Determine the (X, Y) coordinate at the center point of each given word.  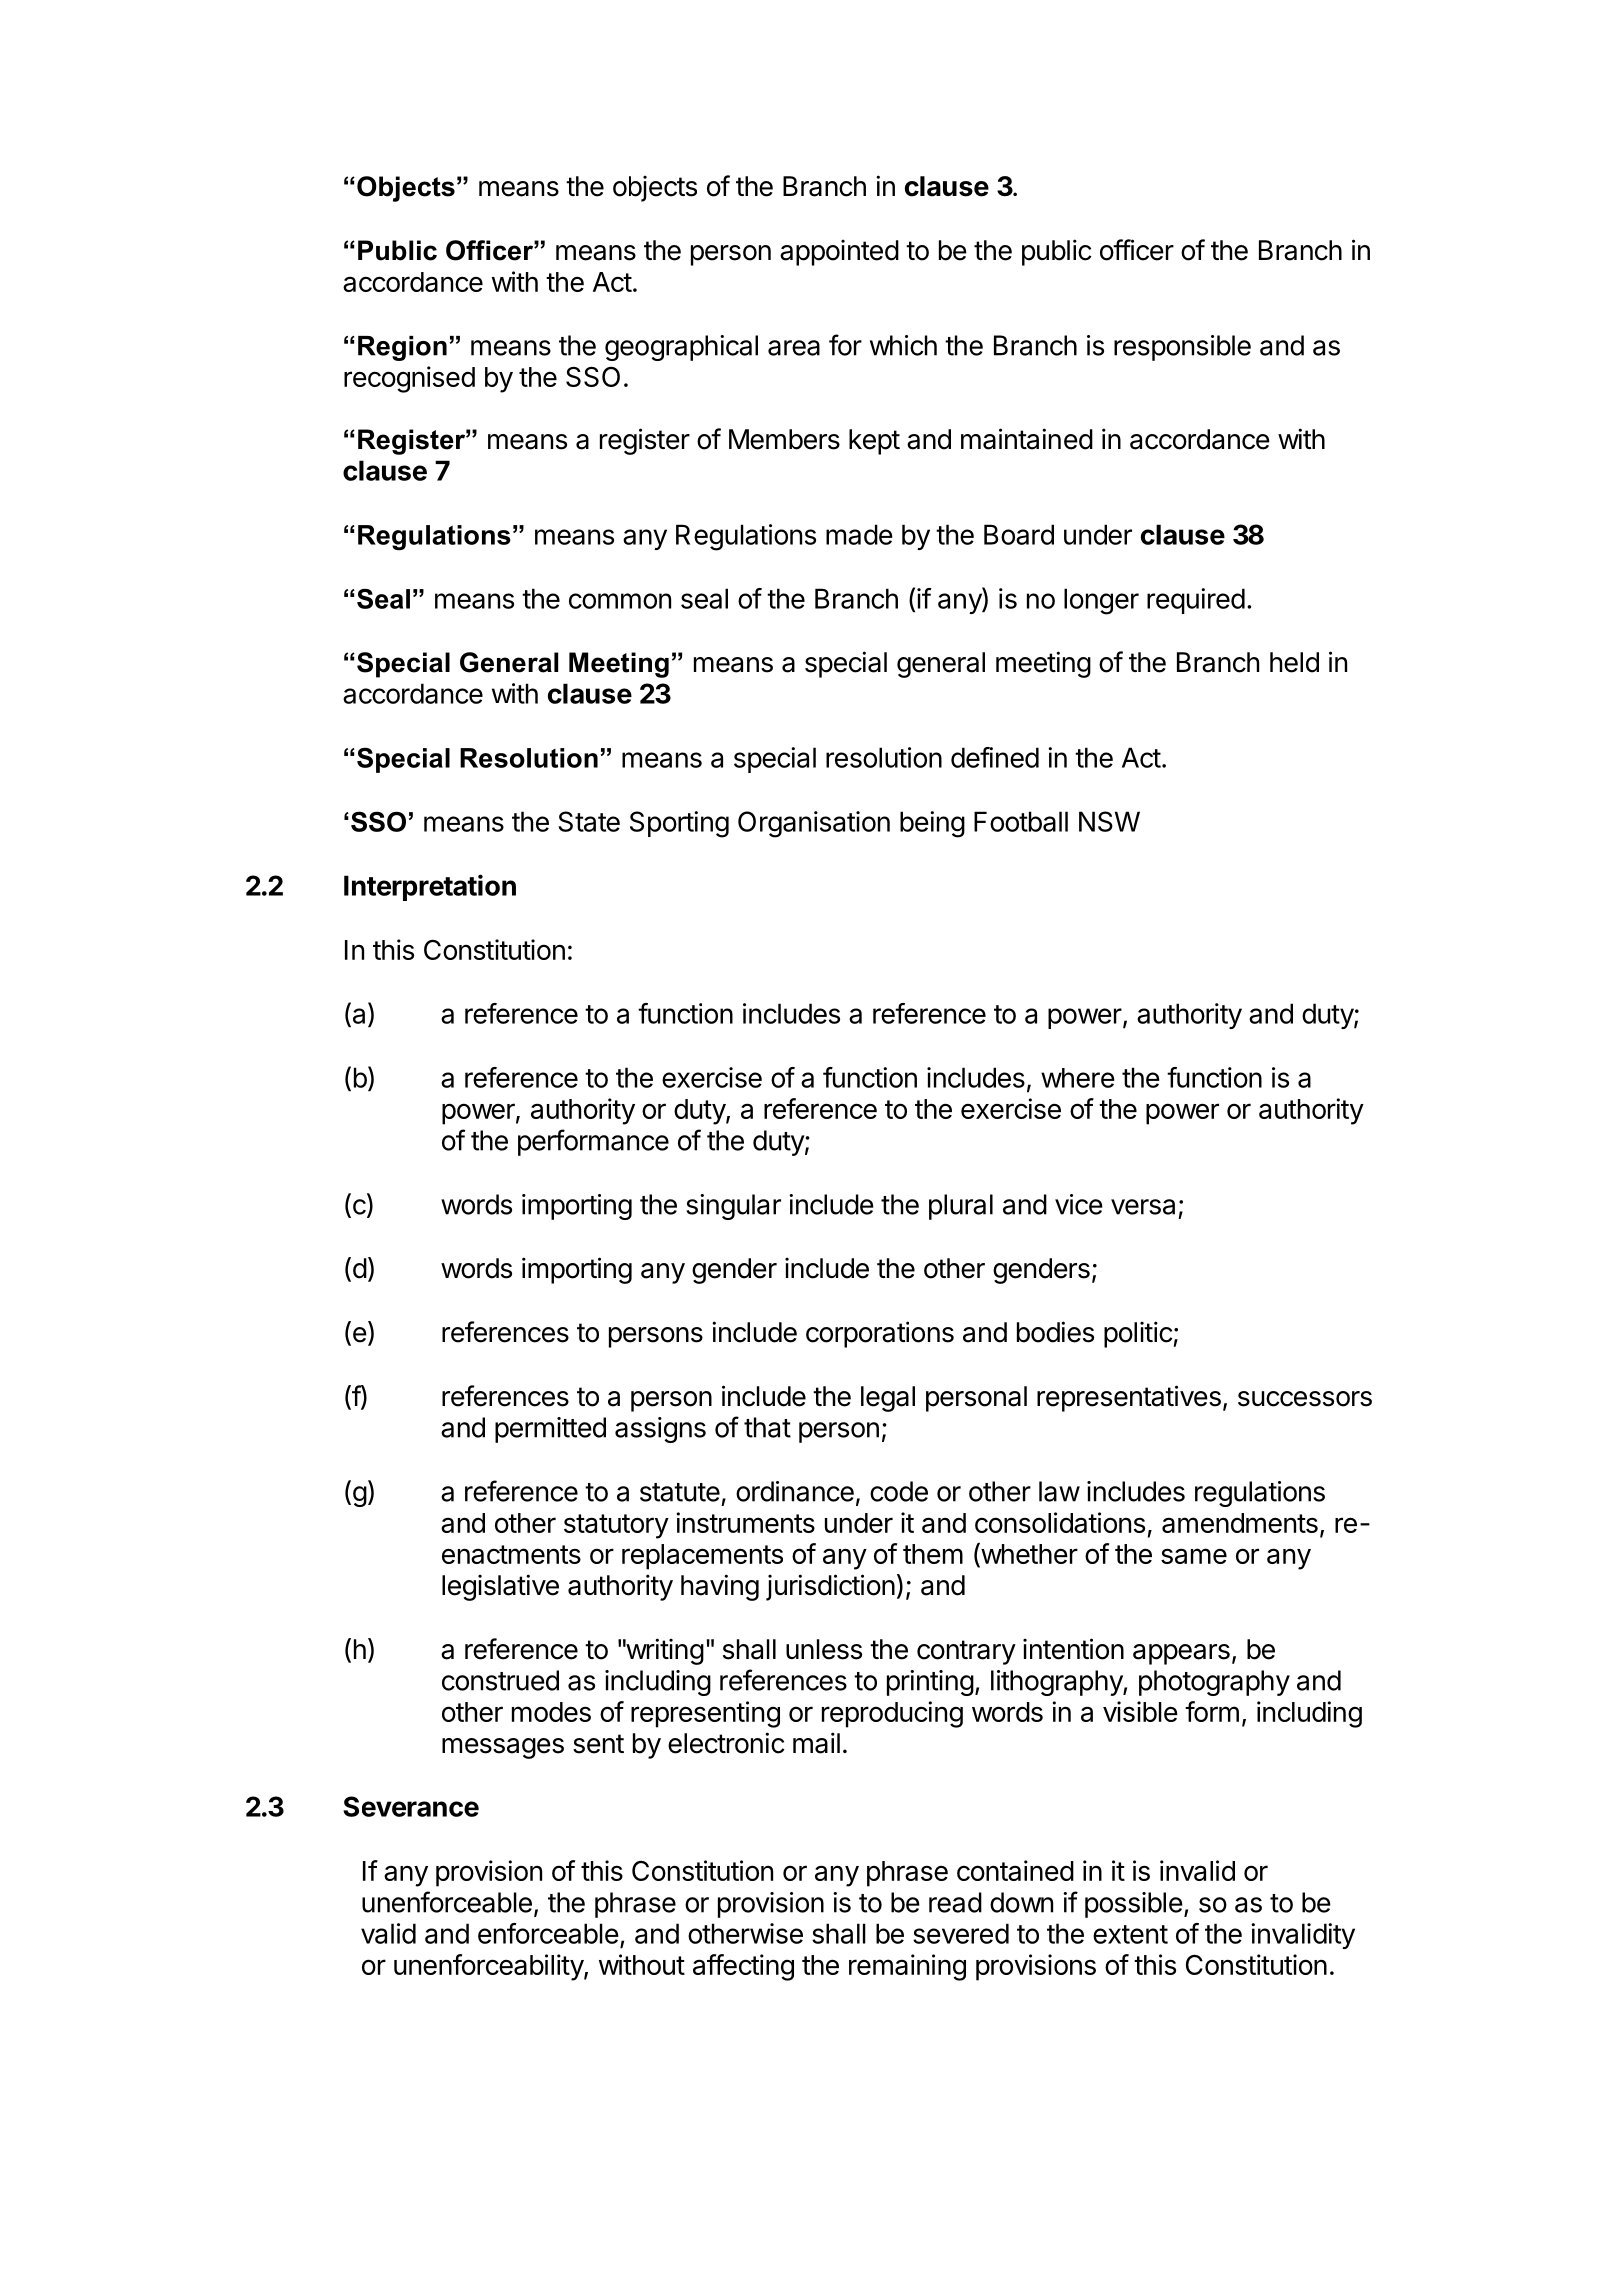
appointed (839, 252)
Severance (411, 1806)
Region (402, 348)
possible (1134, 1905)
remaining (907, 1967)
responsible (1182, 348)
